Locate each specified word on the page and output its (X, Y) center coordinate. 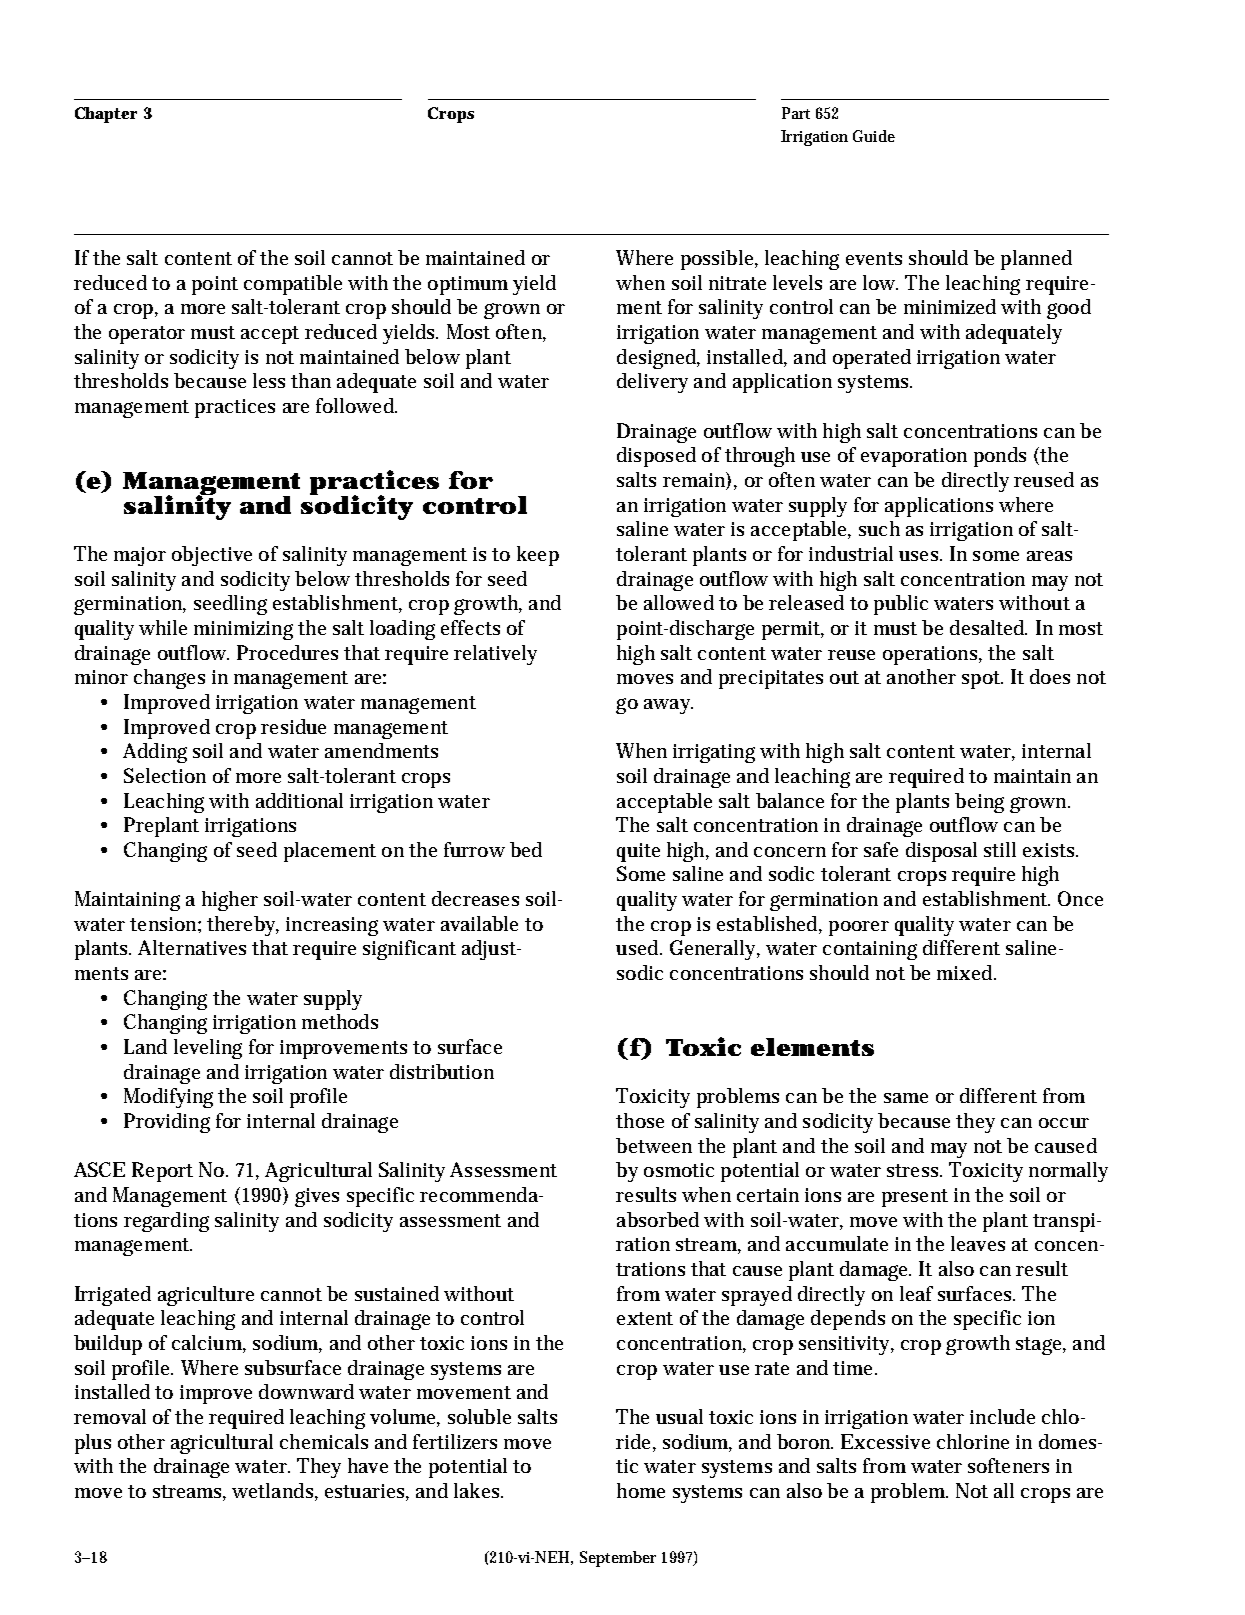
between (654, 1145)
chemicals (324, 1441)
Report (162, 1172)
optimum (468, 285)
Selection (165, 775)
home (641, 1490)
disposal (941, 852)
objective (212, 556)
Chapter (106, 115)
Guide (874, 136)
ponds (1000, 457)
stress (914, 1170)
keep (538, 556)
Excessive (885, 1441)
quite (638, 852)
